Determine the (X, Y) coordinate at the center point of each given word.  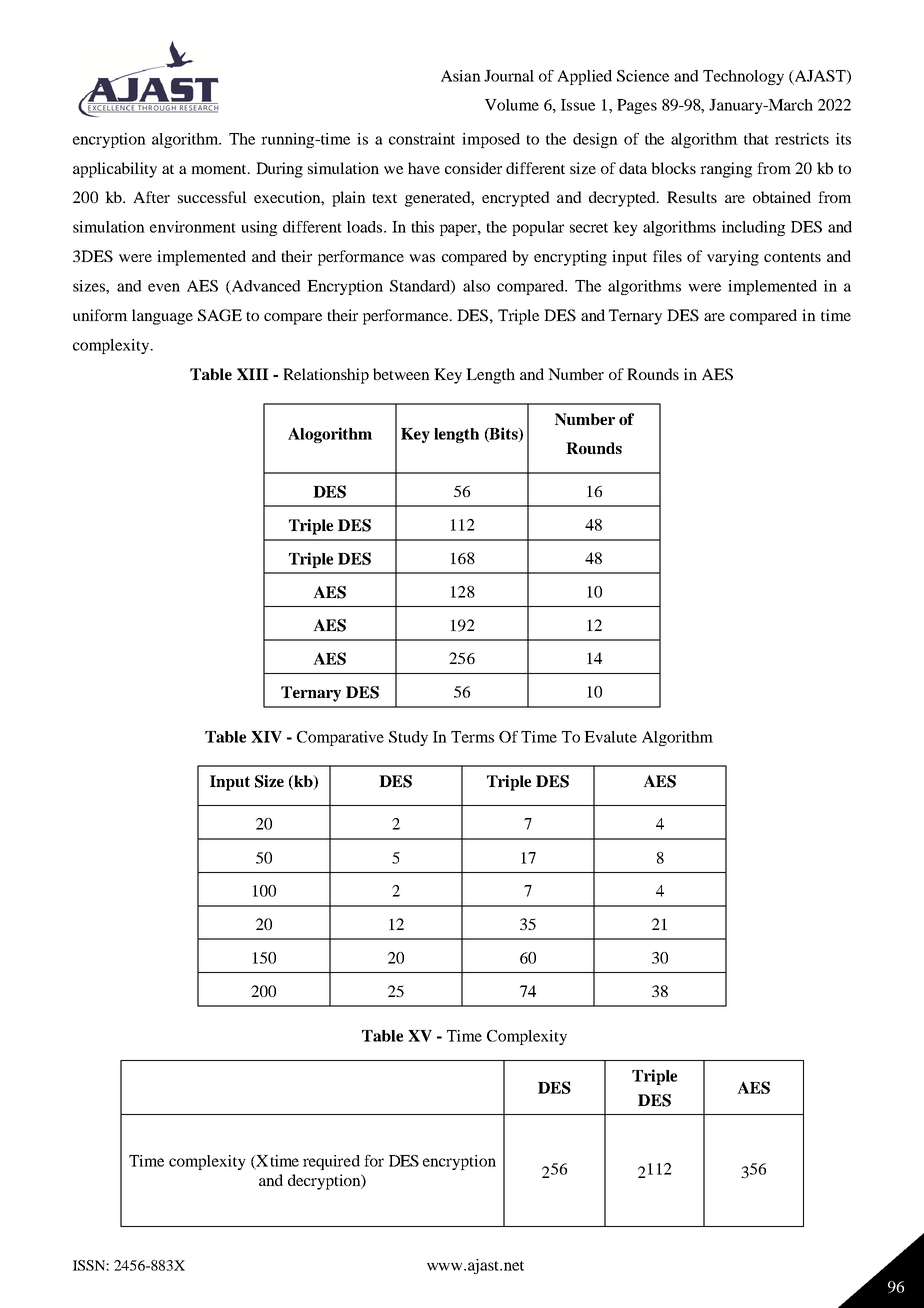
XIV (266, 737)
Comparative (340, 738)
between (401, 374)
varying (733, 258)
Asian (461, 76)
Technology (743, 77)
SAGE (220, 315)
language (162, 317)
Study (408, 738)
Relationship (326, 376)
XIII (253, 374)
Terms (472, 737)
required (331, 1162)
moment (220, 169)
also (476, 286)
